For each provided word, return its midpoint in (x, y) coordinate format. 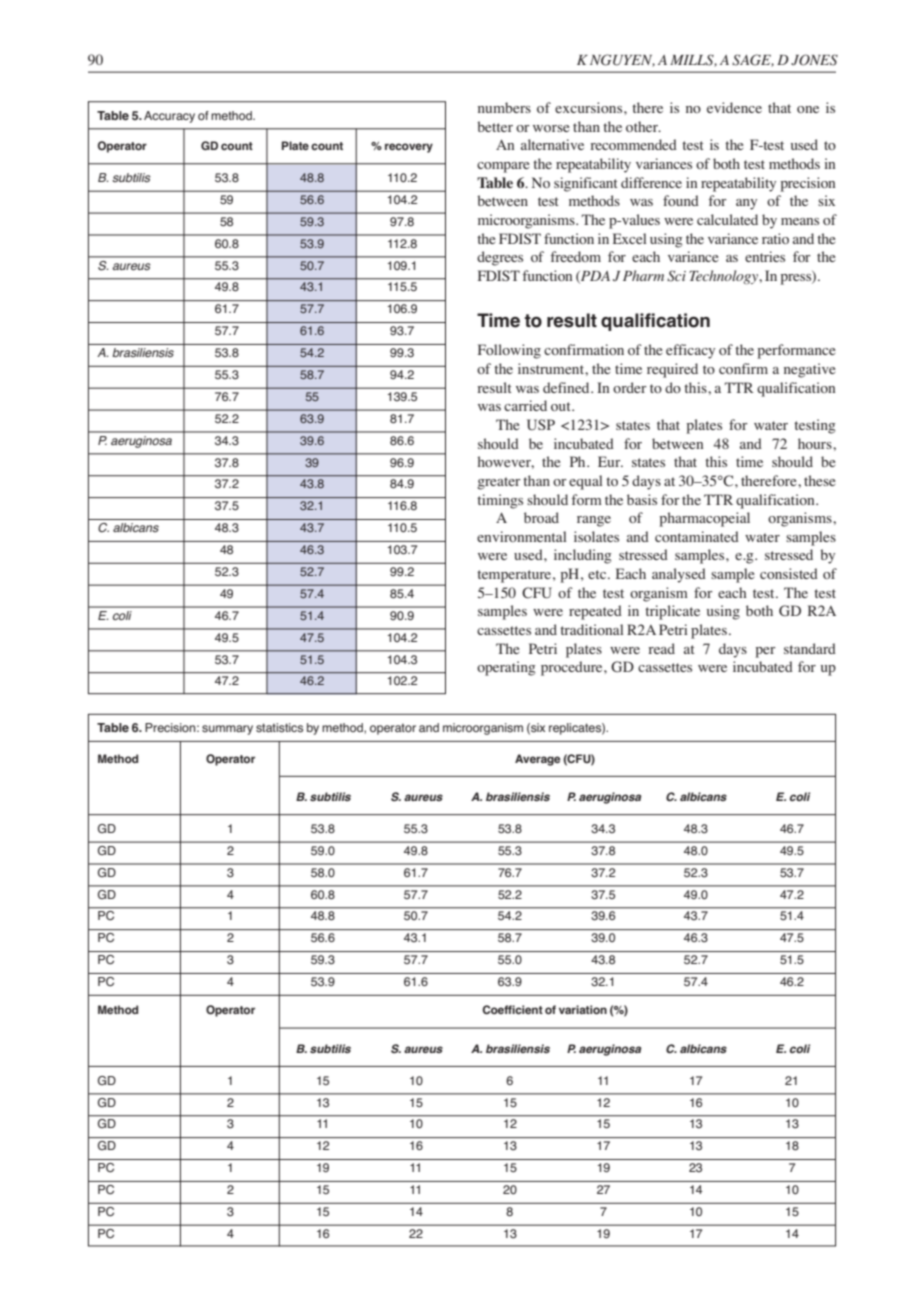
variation (583, 1010)
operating (506, 668)
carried (525, 405)
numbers (504, 107)
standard (810, 648)
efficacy (690, 351)
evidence (734, 107)
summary (227, 730)
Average (538, 760)
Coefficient (512, 1010)
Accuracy (169, 117)
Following (509, 351)
